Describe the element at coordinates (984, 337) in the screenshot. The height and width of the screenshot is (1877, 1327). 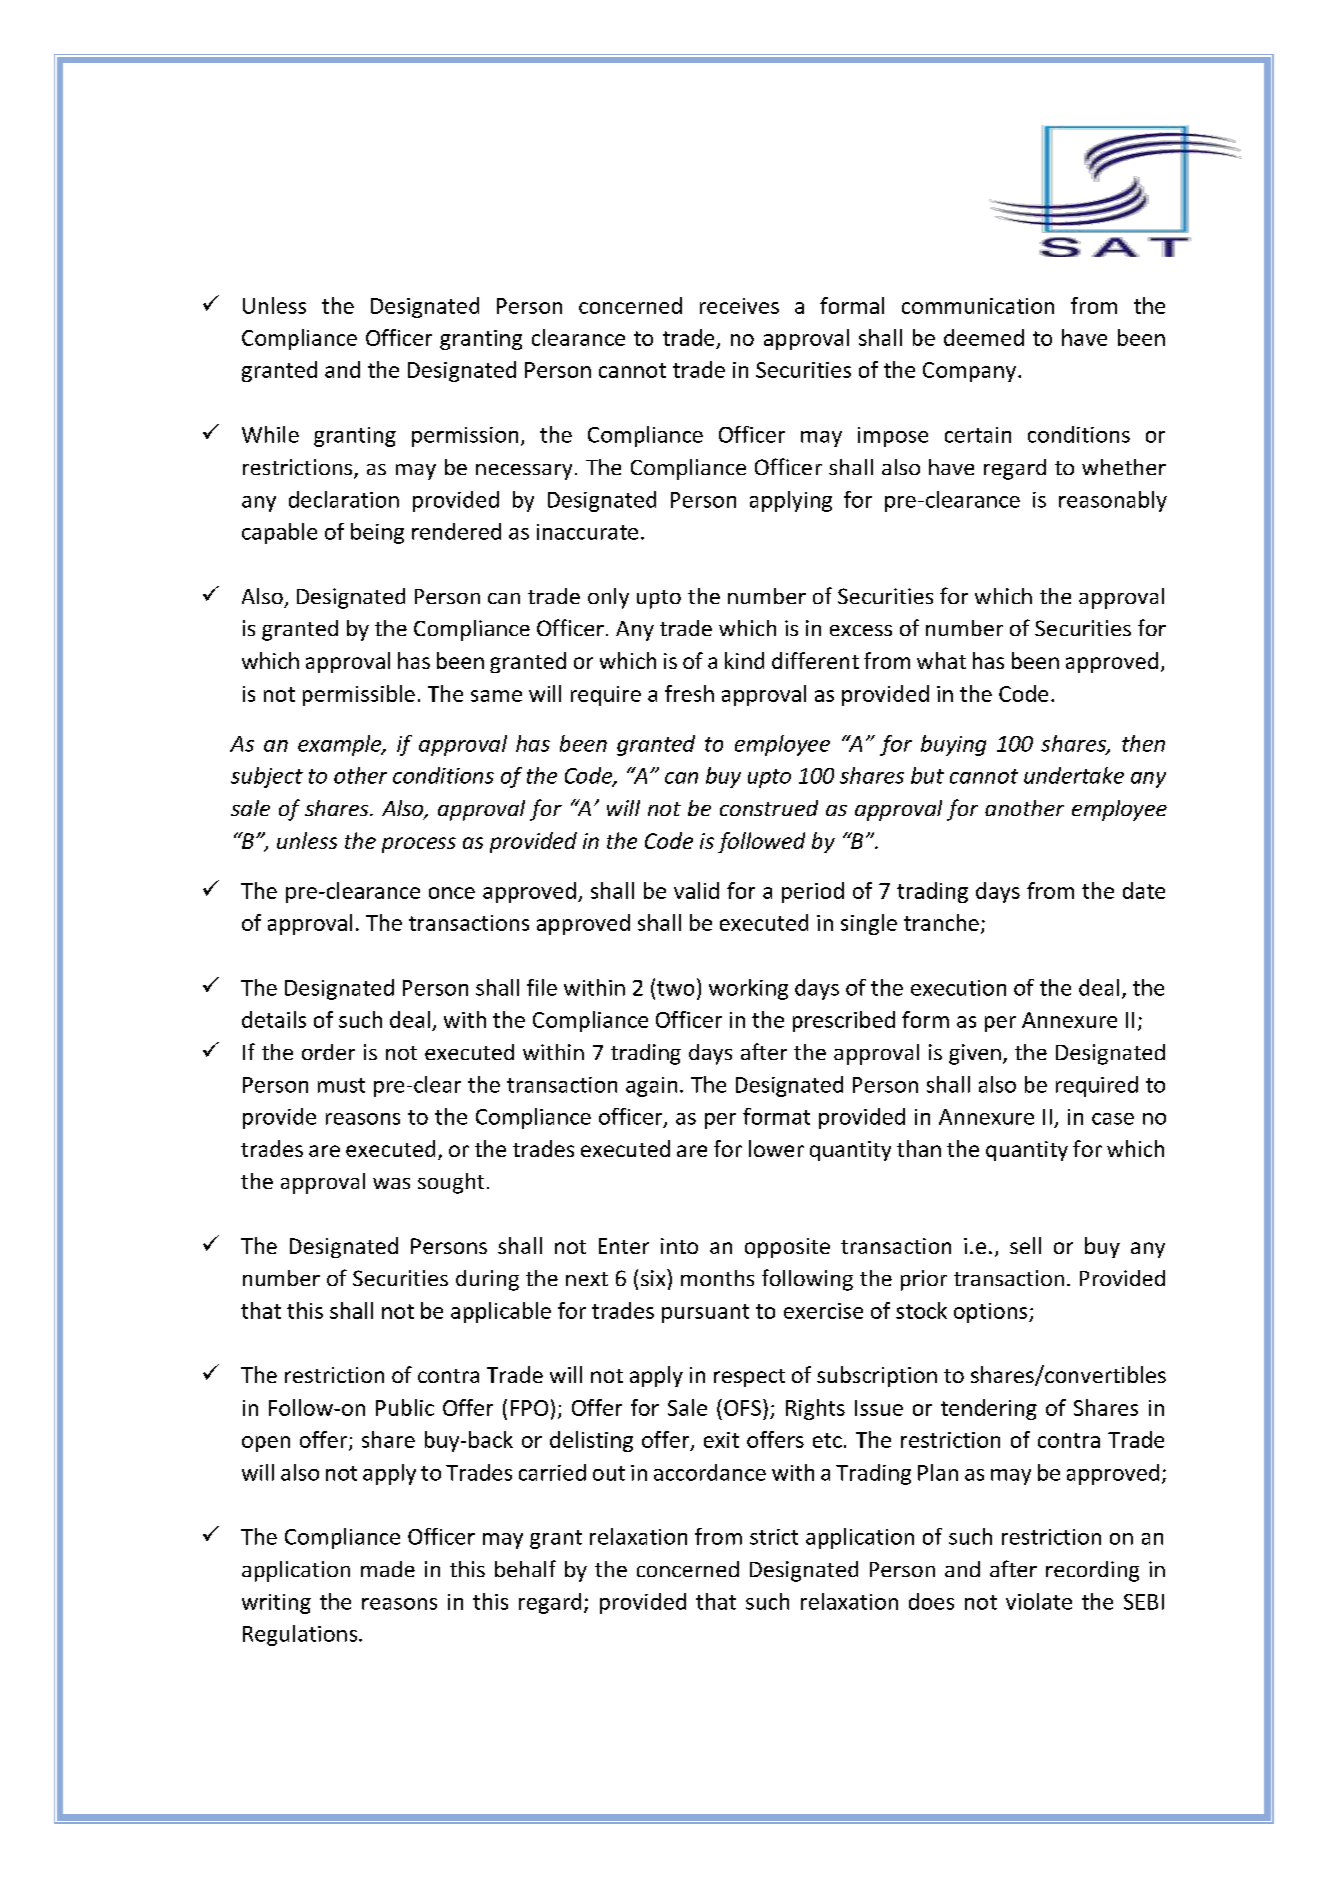
I see `deemed` at that location.
